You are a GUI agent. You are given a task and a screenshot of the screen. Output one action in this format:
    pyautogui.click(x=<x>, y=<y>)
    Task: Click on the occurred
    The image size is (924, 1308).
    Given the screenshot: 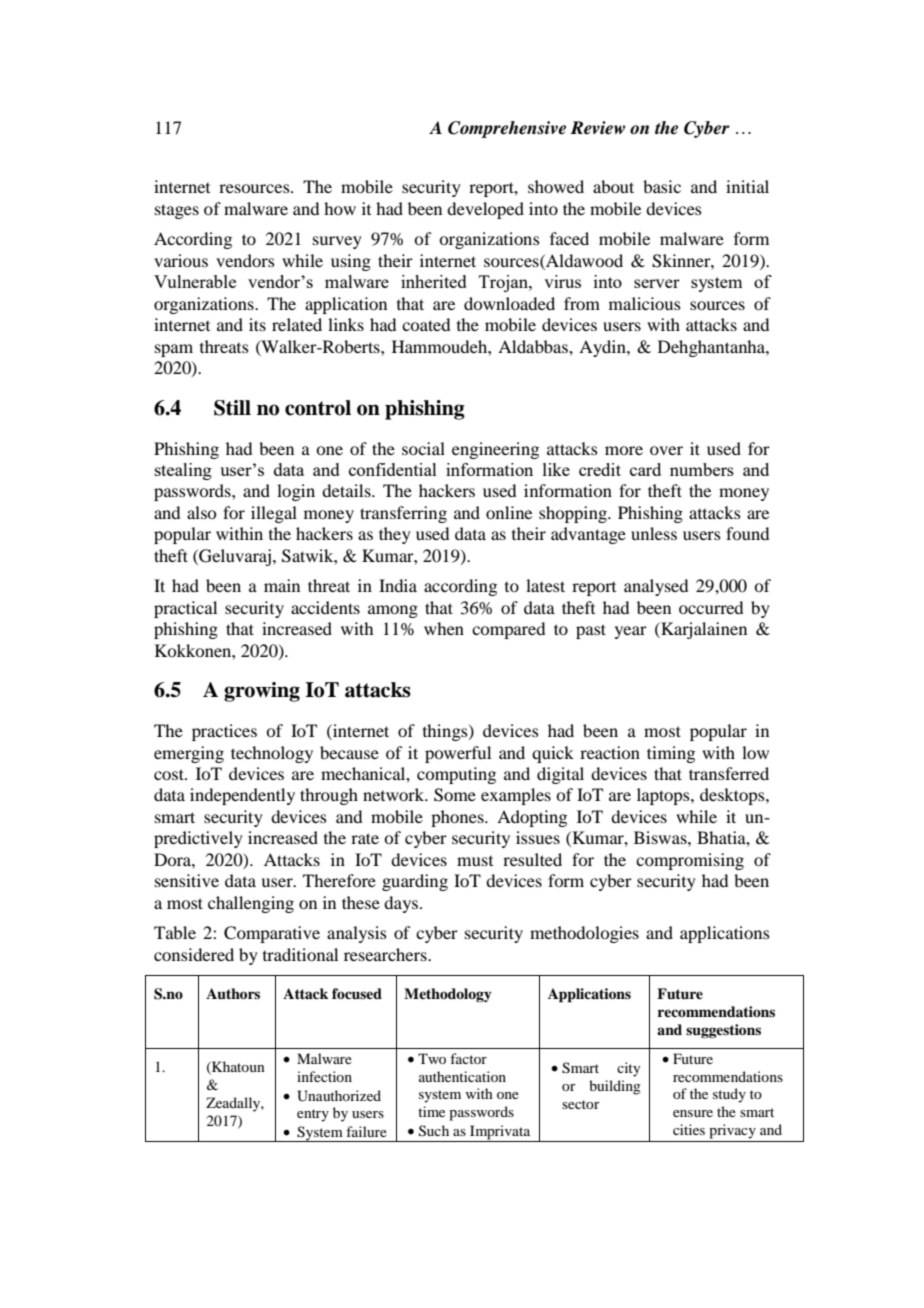 What is the action you would take?
    pyautogui.click(x=711, y=607)
